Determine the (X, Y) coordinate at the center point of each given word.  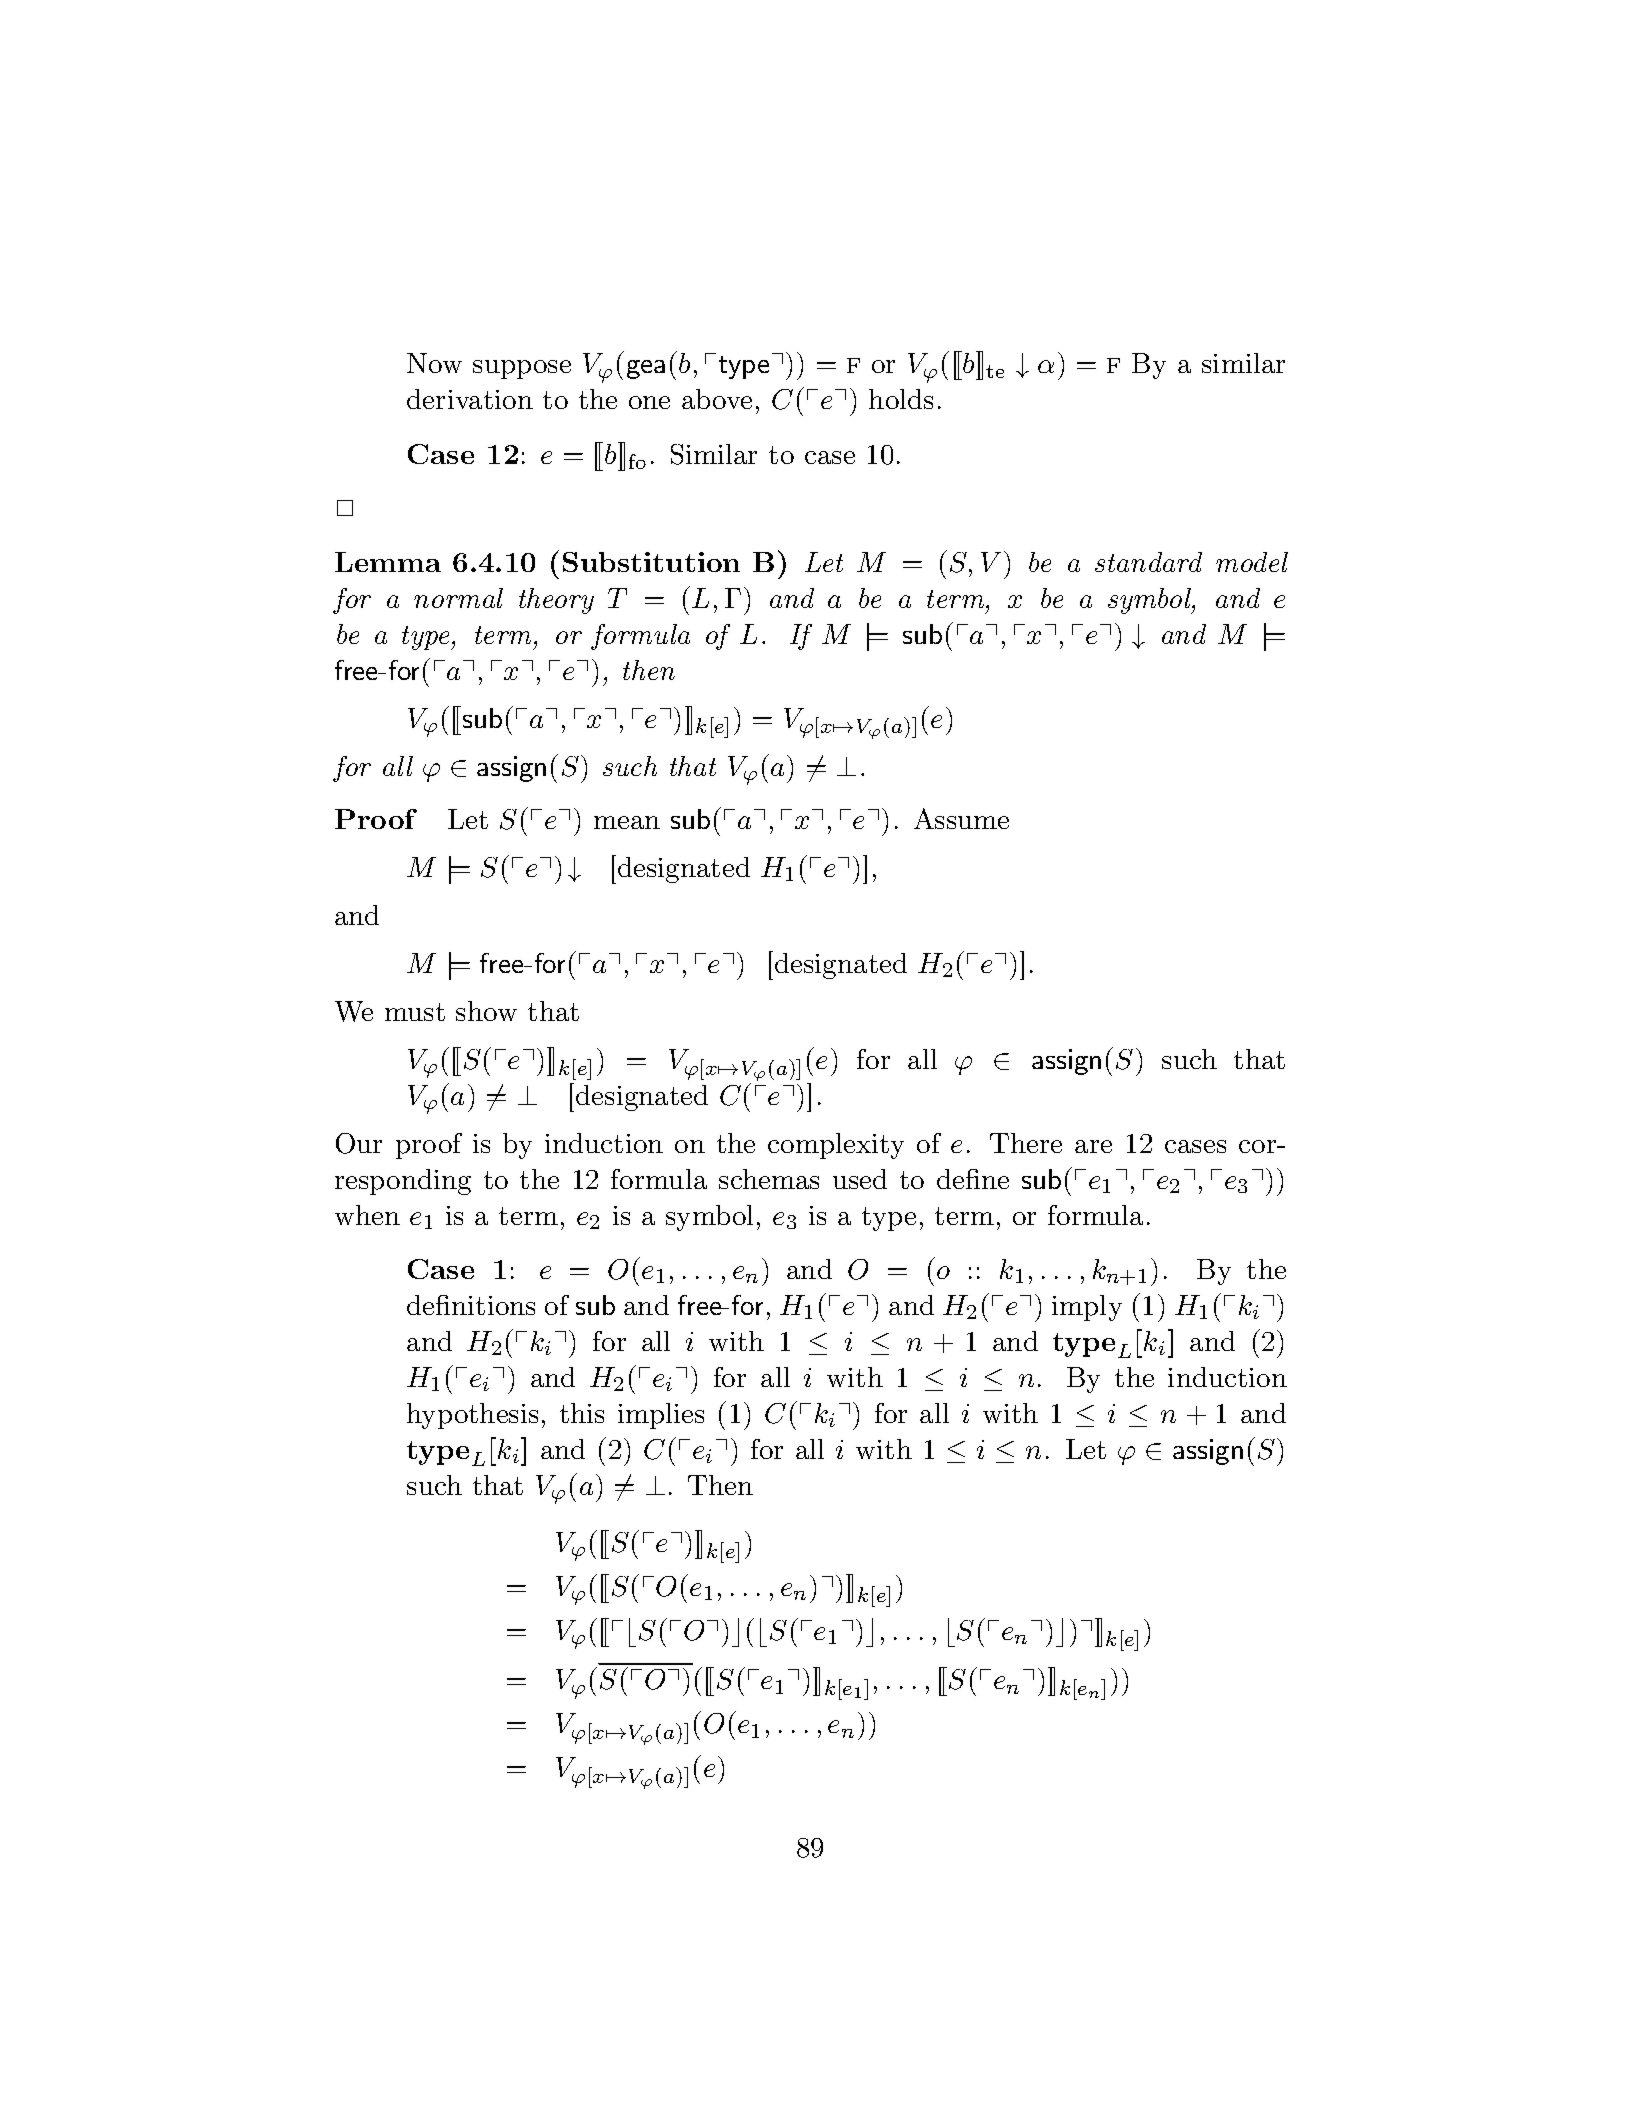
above (717, 399)
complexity (836, 1146)
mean (627, 822)
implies (661, 1416)
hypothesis (472, 1416)
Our (359, 1143)
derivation (470, 399)
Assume (961, 818)
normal (458, 598)
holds (901, 399)
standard (1148, 562)
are (1093, 1146)
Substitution (651, 562)
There (1026, 1143)
